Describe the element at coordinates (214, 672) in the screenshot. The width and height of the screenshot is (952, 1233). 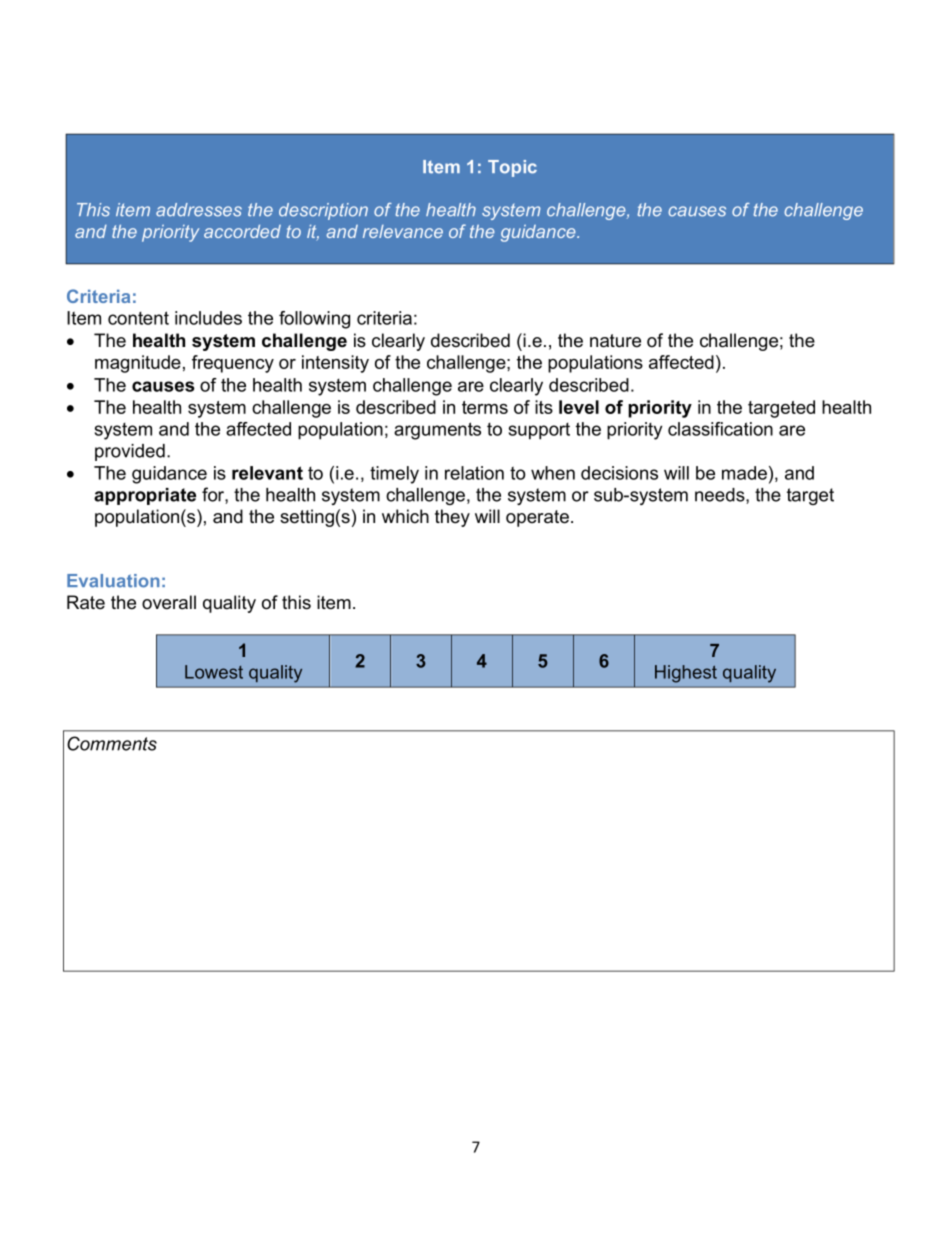
I see `Lowest` at that location.
